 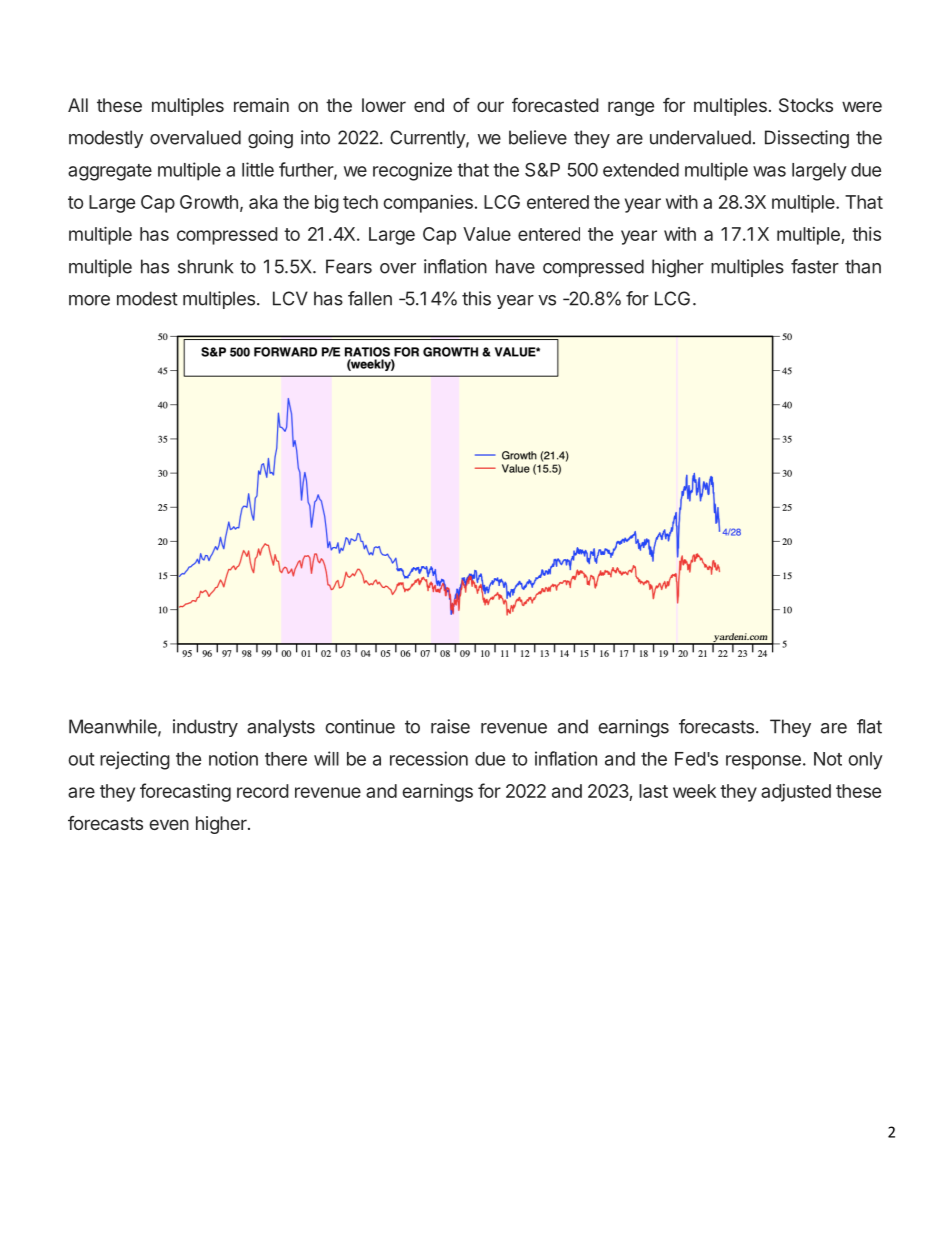 I want to click on adjusted, so click(x=796, y=793).
